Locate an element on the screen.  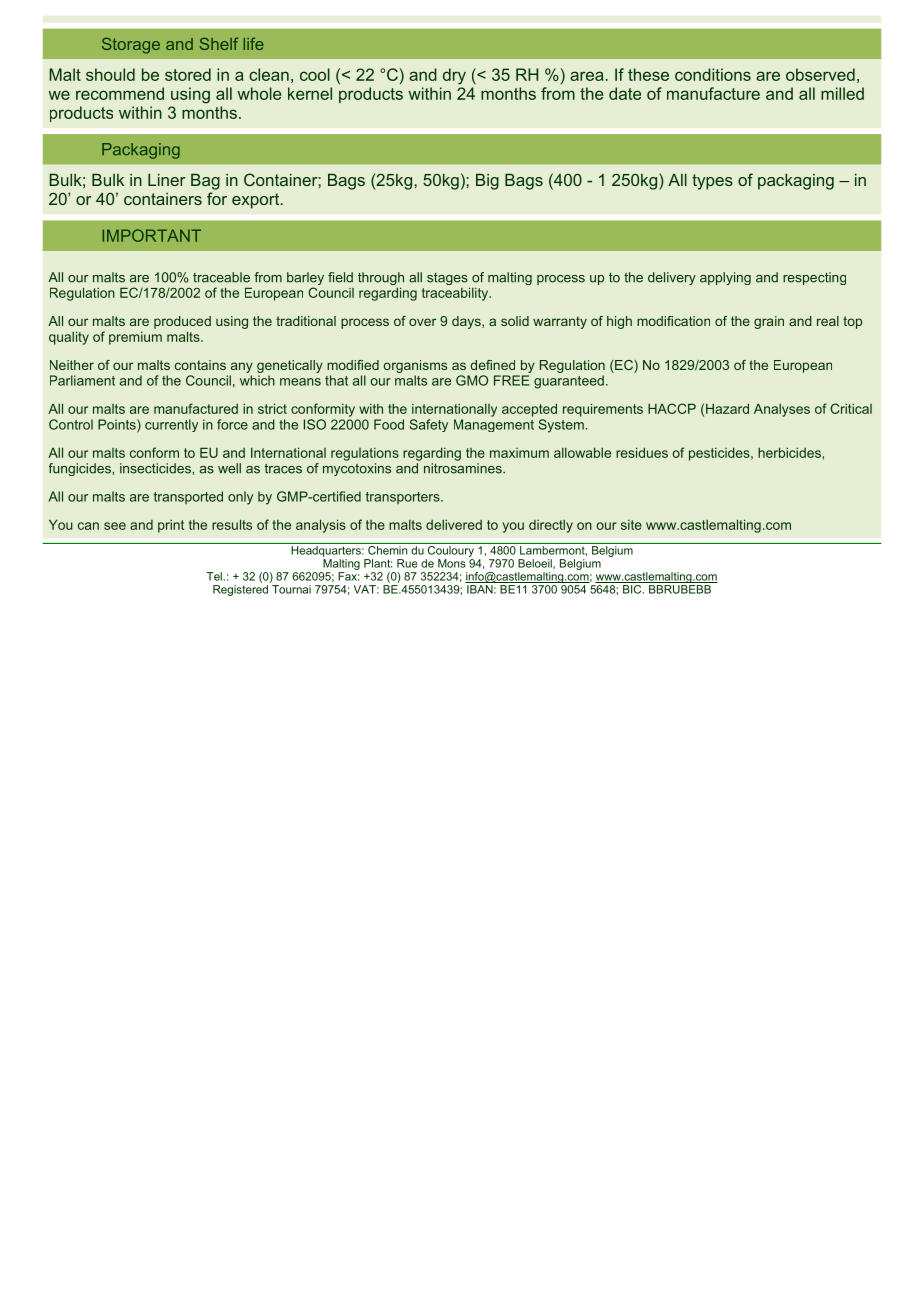
stored is located at coordinates (188, 74).
